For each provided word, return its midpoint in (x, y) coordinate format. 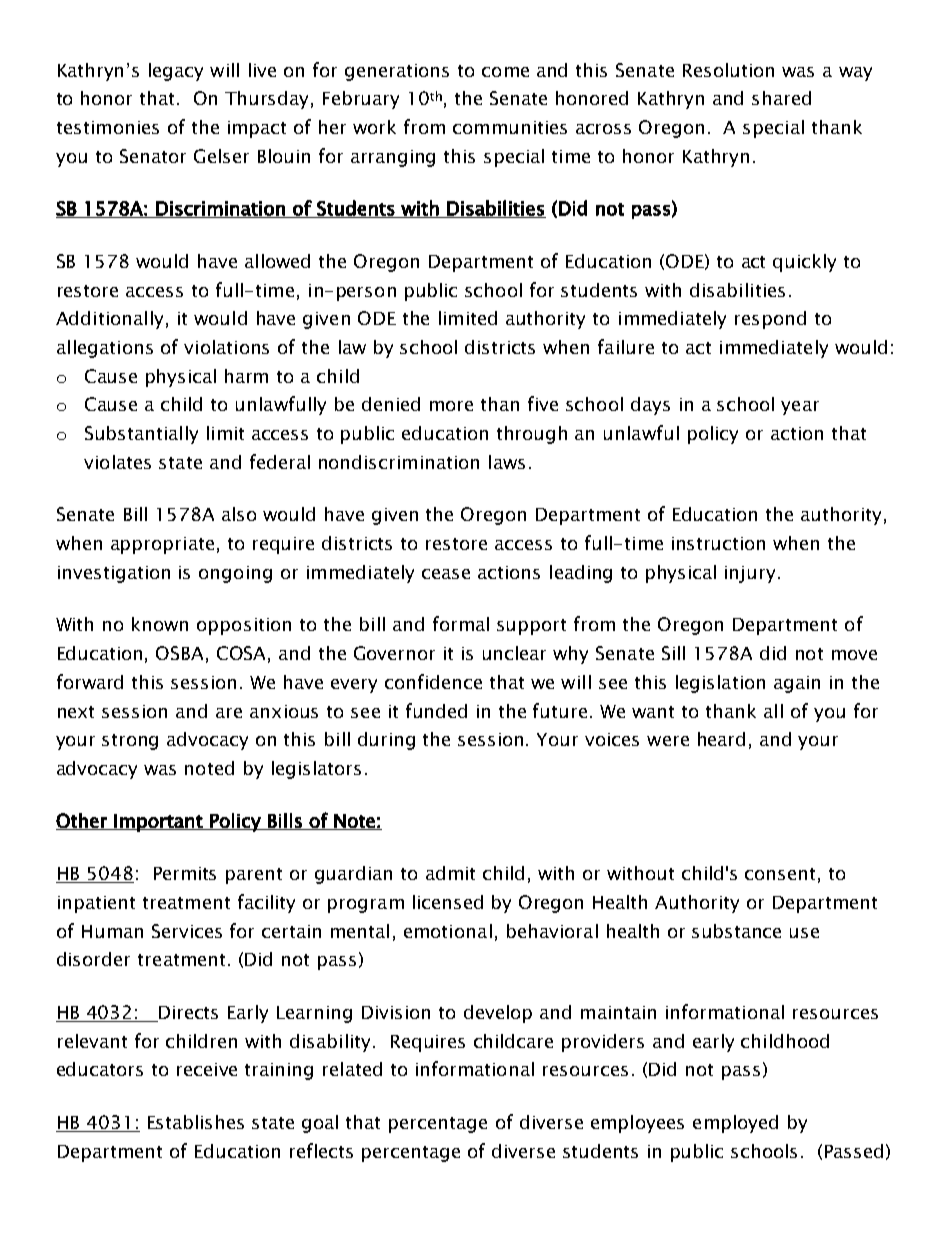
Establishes (196, 1122)
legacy (176, 72)
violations (226, 347)
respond (770, 320)
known (160, 624)
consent (780, 874)
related (352, 1069)
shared (781, 98)
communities (510, 127)
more (451, 406)
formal (461, 623)
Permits (185, 873)
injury (750, 574)
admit (450, 873)
